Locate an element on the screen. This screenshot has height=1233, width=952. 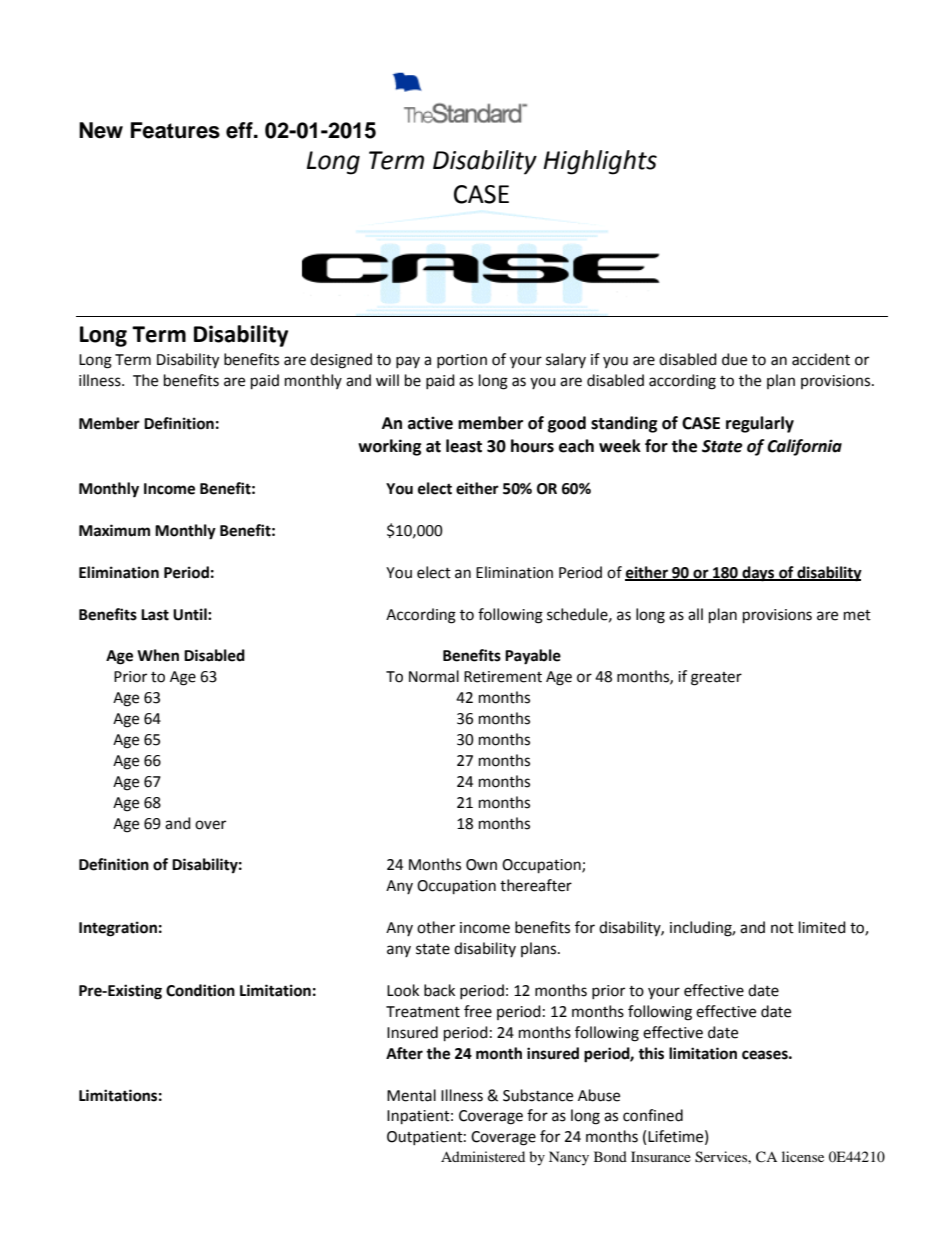
Features is located at coordinates (175, 130).
